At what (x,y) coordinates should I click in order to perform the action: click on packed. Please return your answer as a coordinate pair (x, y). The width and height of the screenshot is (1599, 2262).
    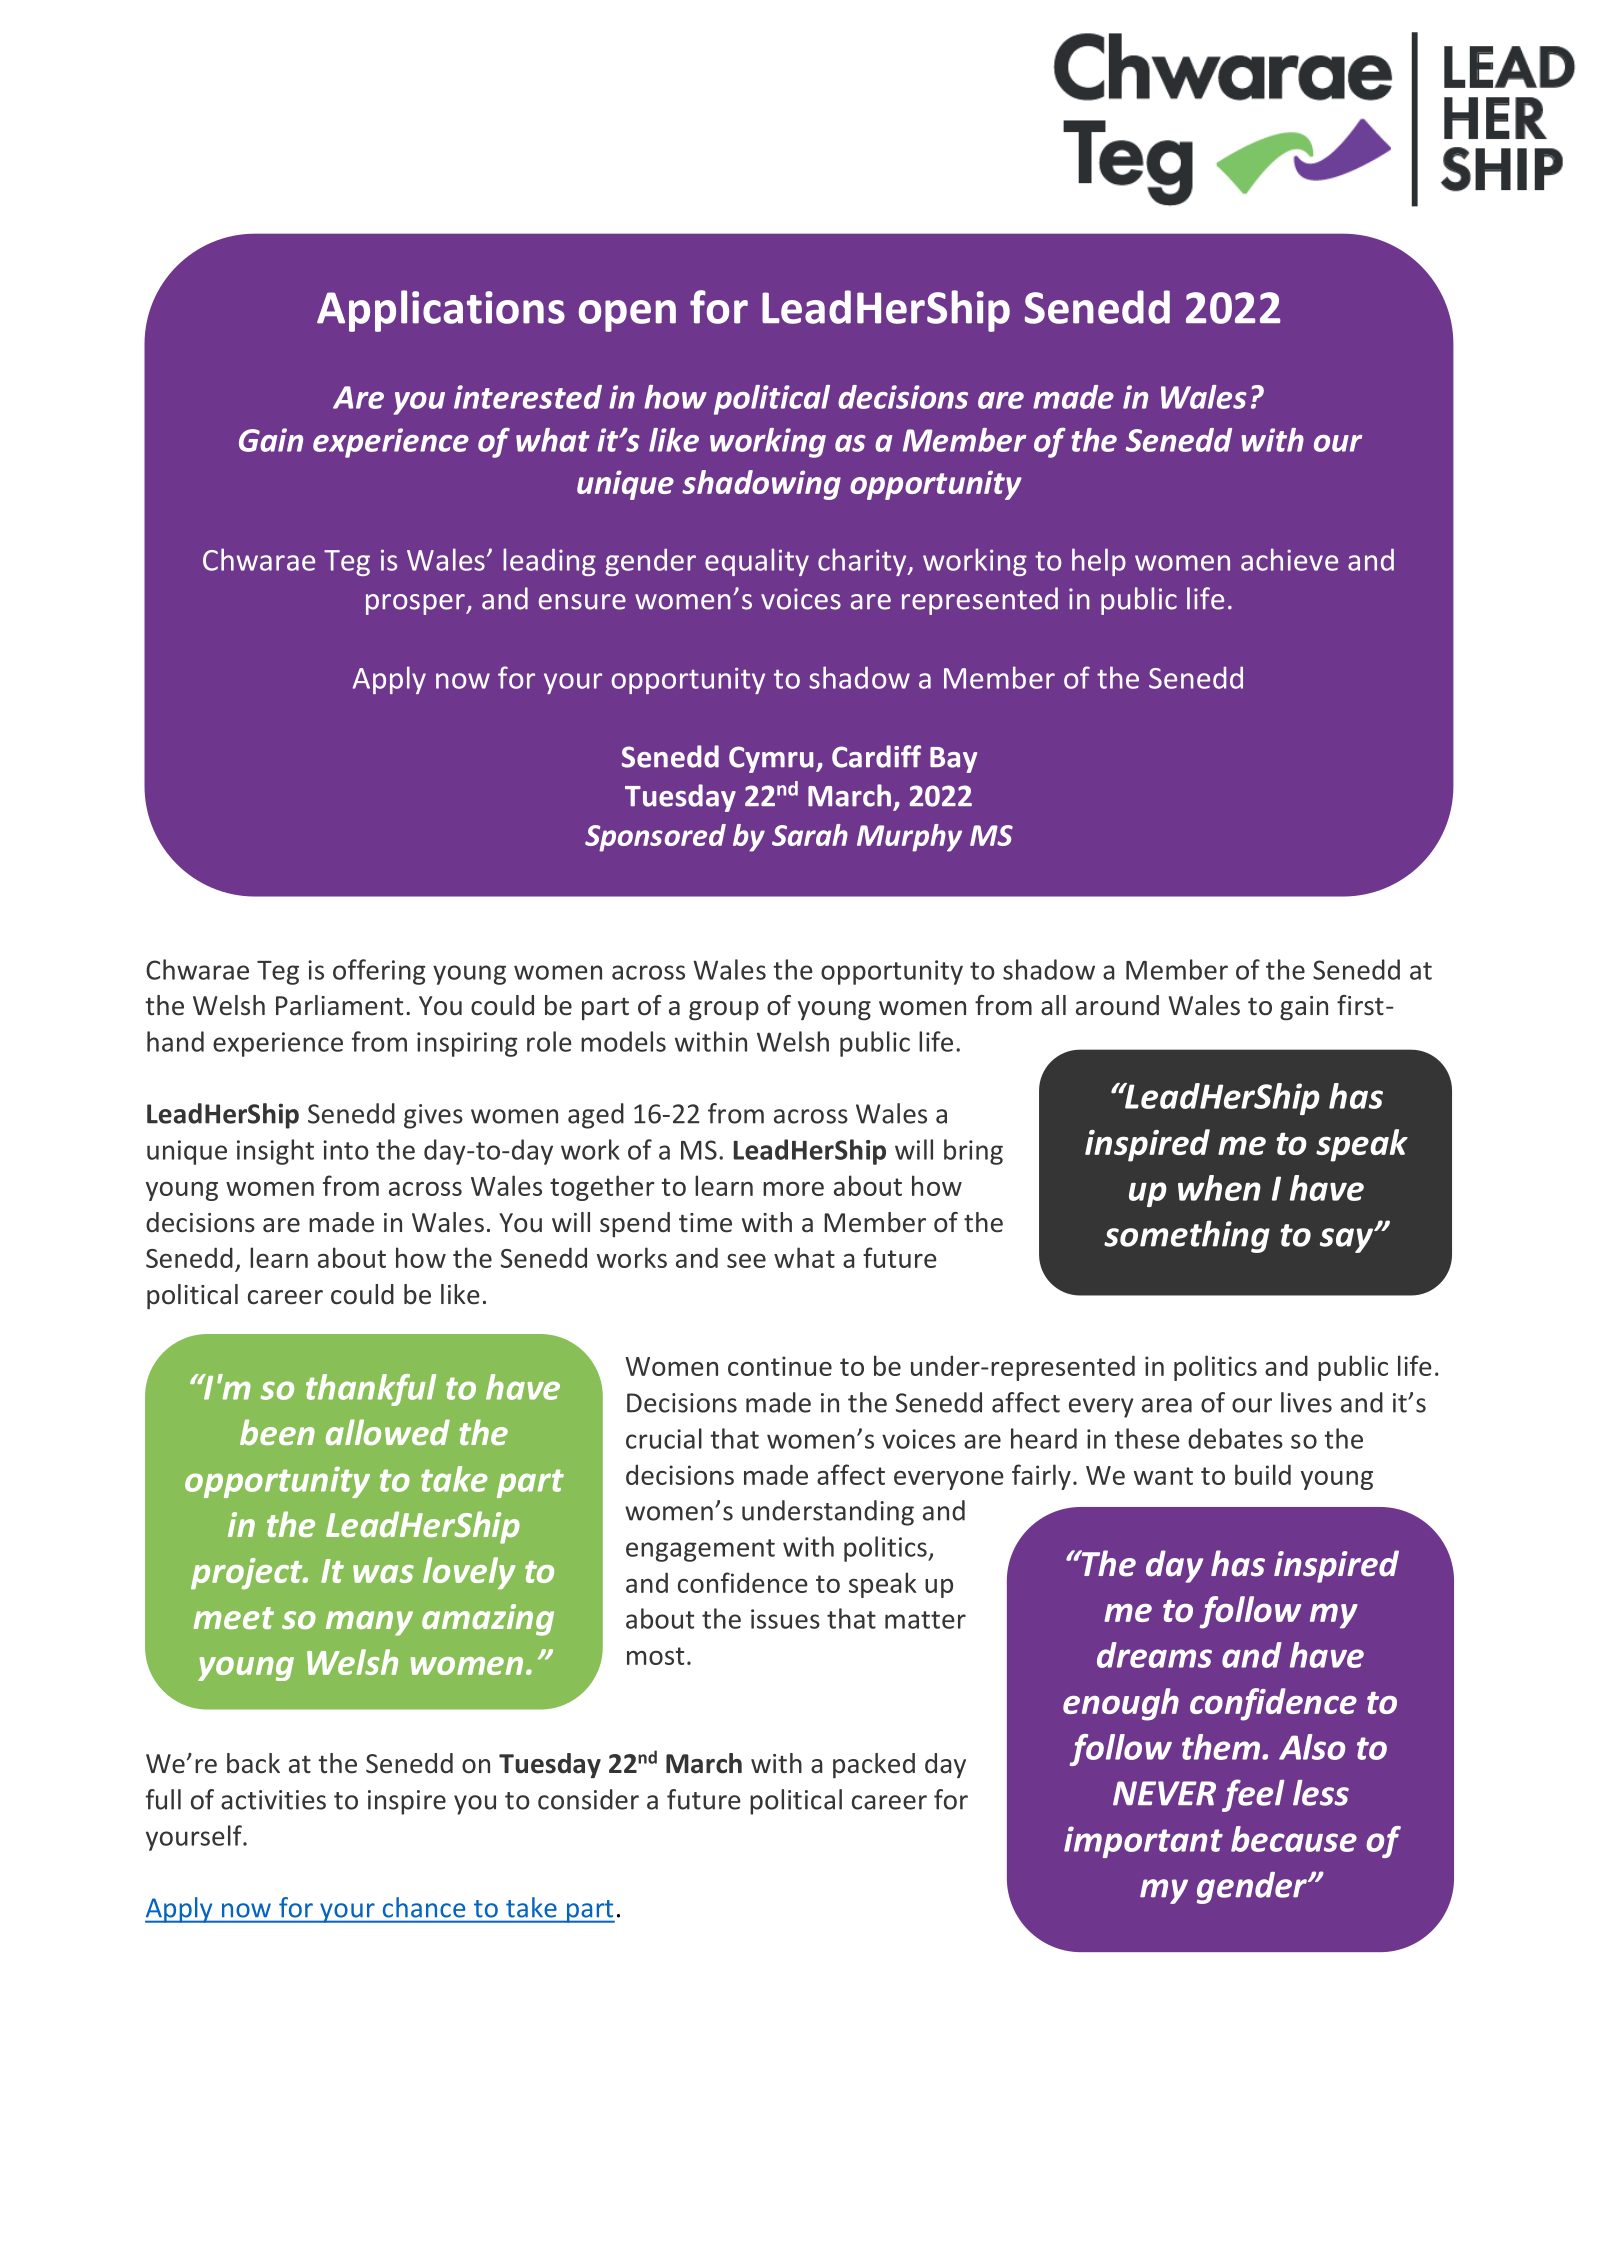
    Looking at the image, I should click on (874, 1765).
